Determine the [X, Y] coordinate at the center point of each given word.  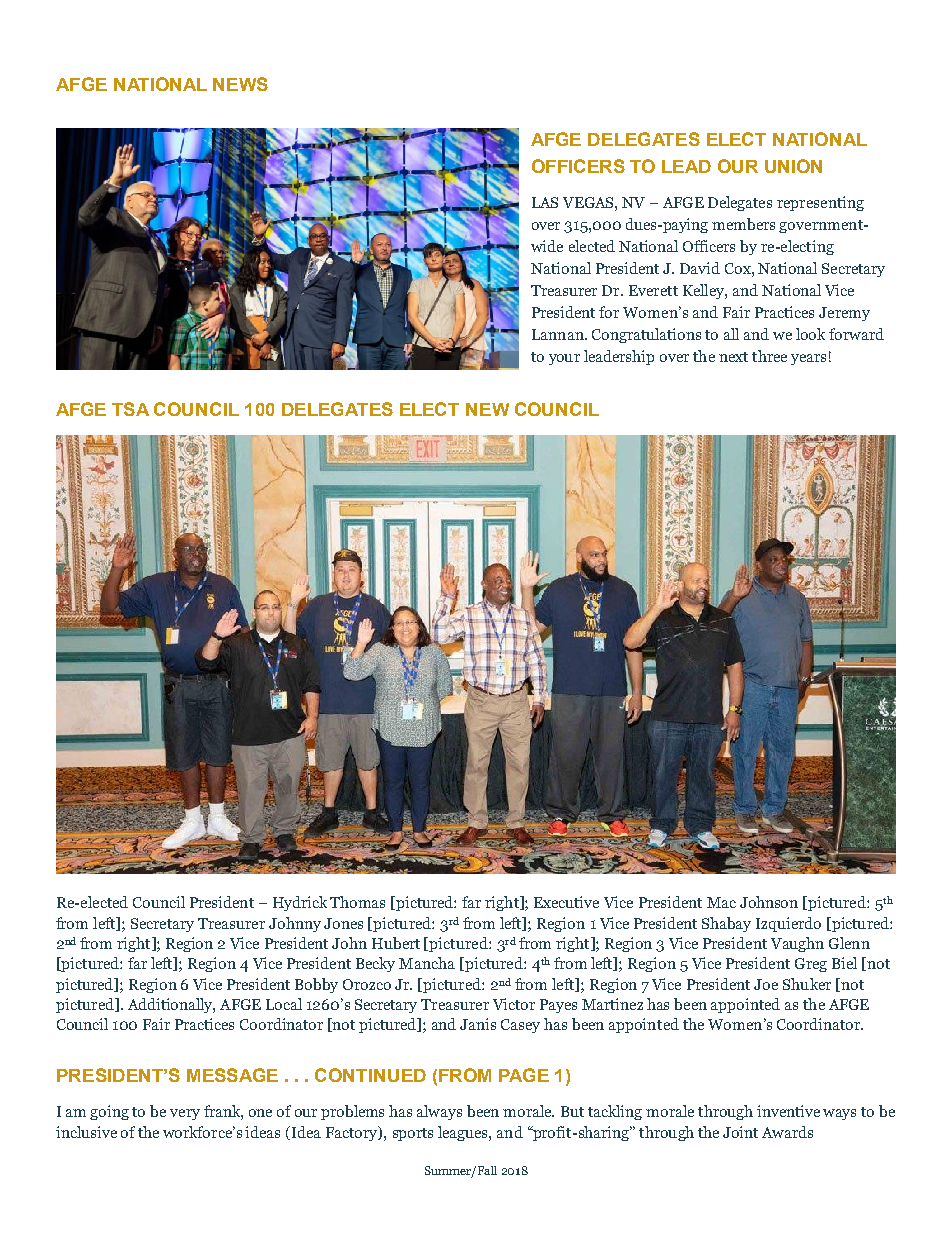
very [185, 1114]
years [808, 359]
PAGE [524, 1075]
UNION [793, 166]
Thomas [357, 902]
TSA [130, 409]
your [564, 359]
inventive [788, 1111]
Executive [566, 902]
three [769, 356]
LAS [545, 202]
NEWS [240, 84]
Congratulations [646, 335]
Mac [721, 902]
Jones [343, 923]
